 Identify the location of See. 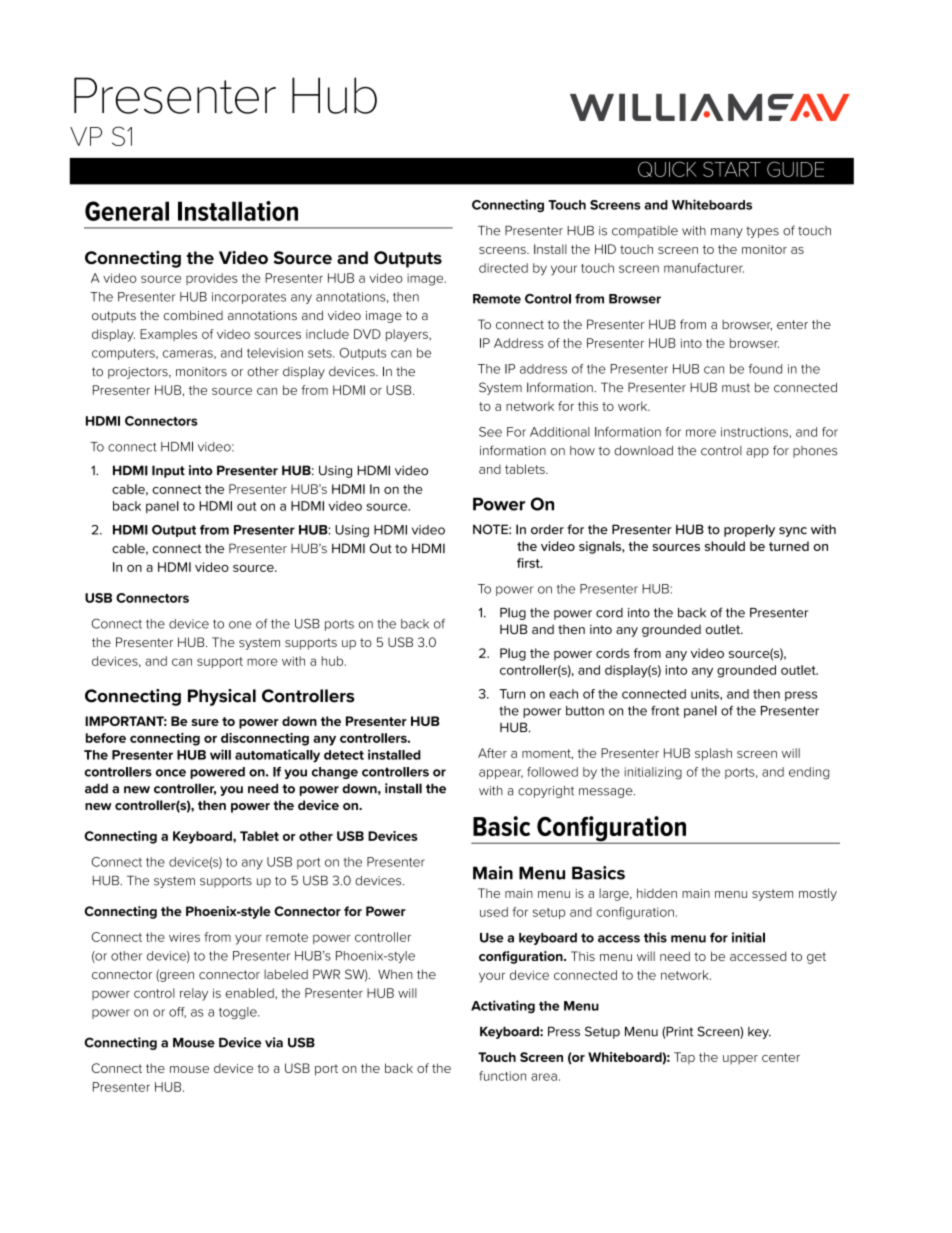
(490, 432).
